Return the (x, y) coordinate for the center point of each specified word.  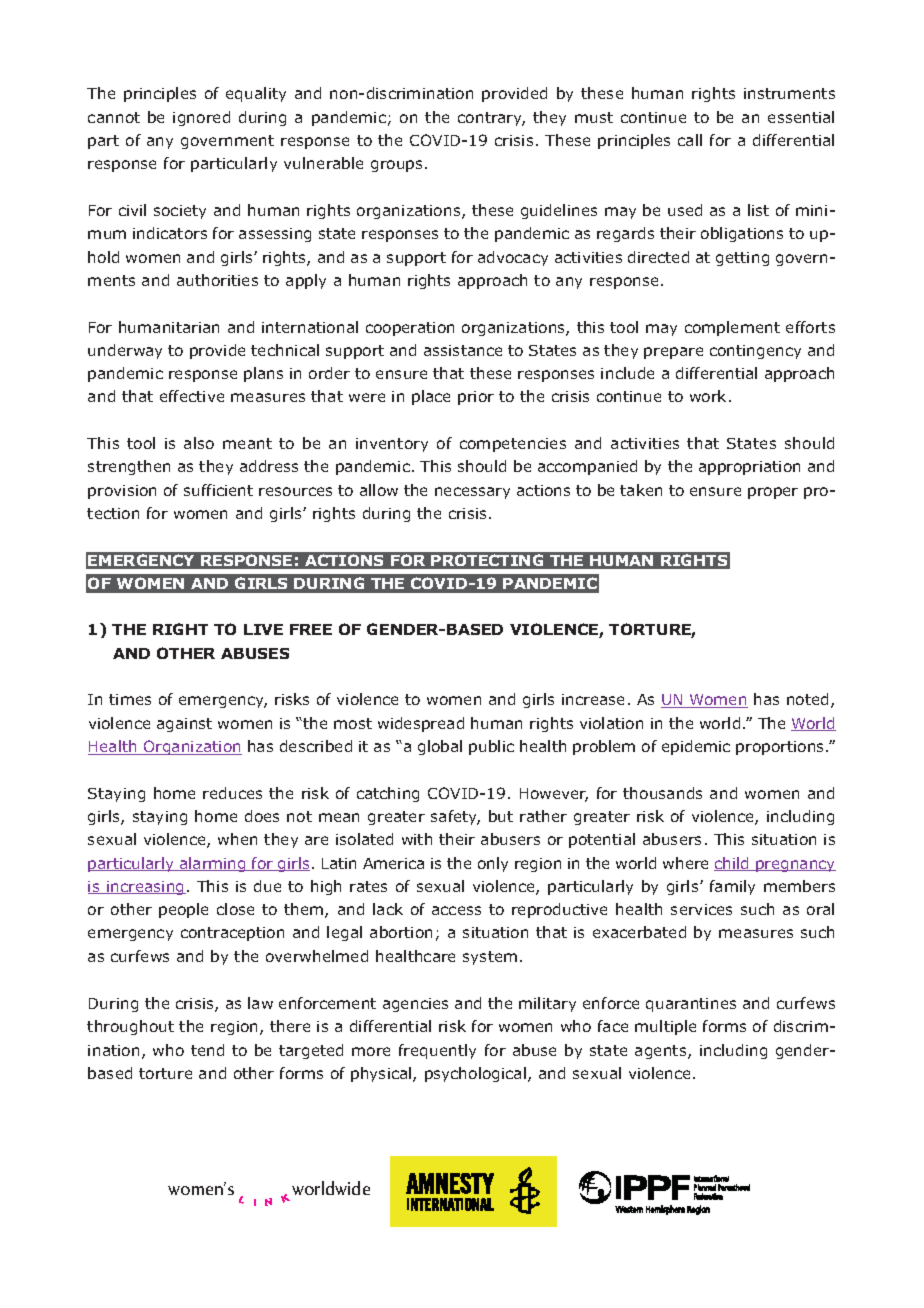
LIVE (263, 629)
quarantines (691, 1005)
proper (773, 493)
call (690, 140)
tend (207, 1050)
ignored (201, 118)
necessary (472, 493)
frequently (437, 1051)
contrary (491, 119)
